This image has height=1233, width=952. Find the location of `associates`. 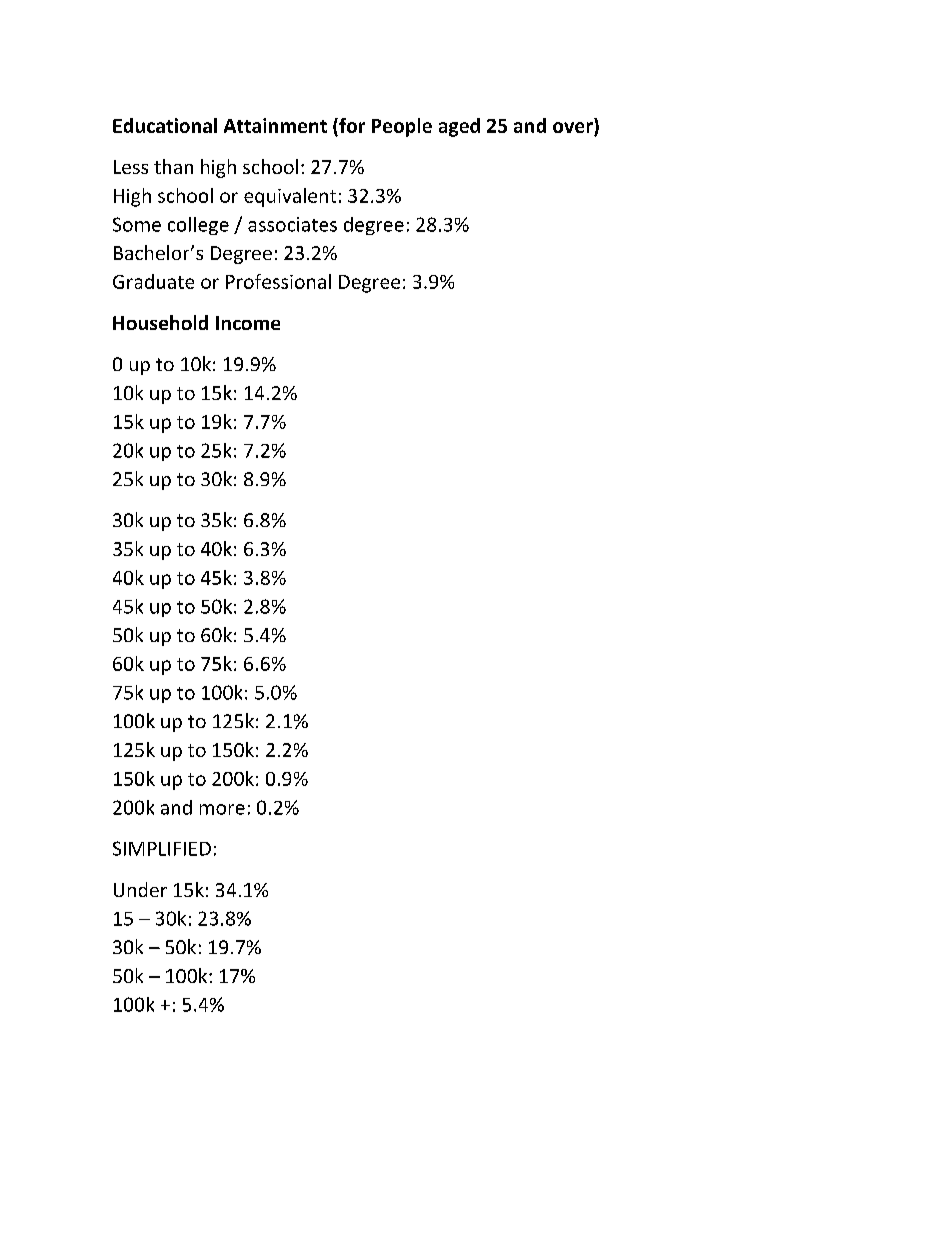

associates is located at coordinates (292, 224).
